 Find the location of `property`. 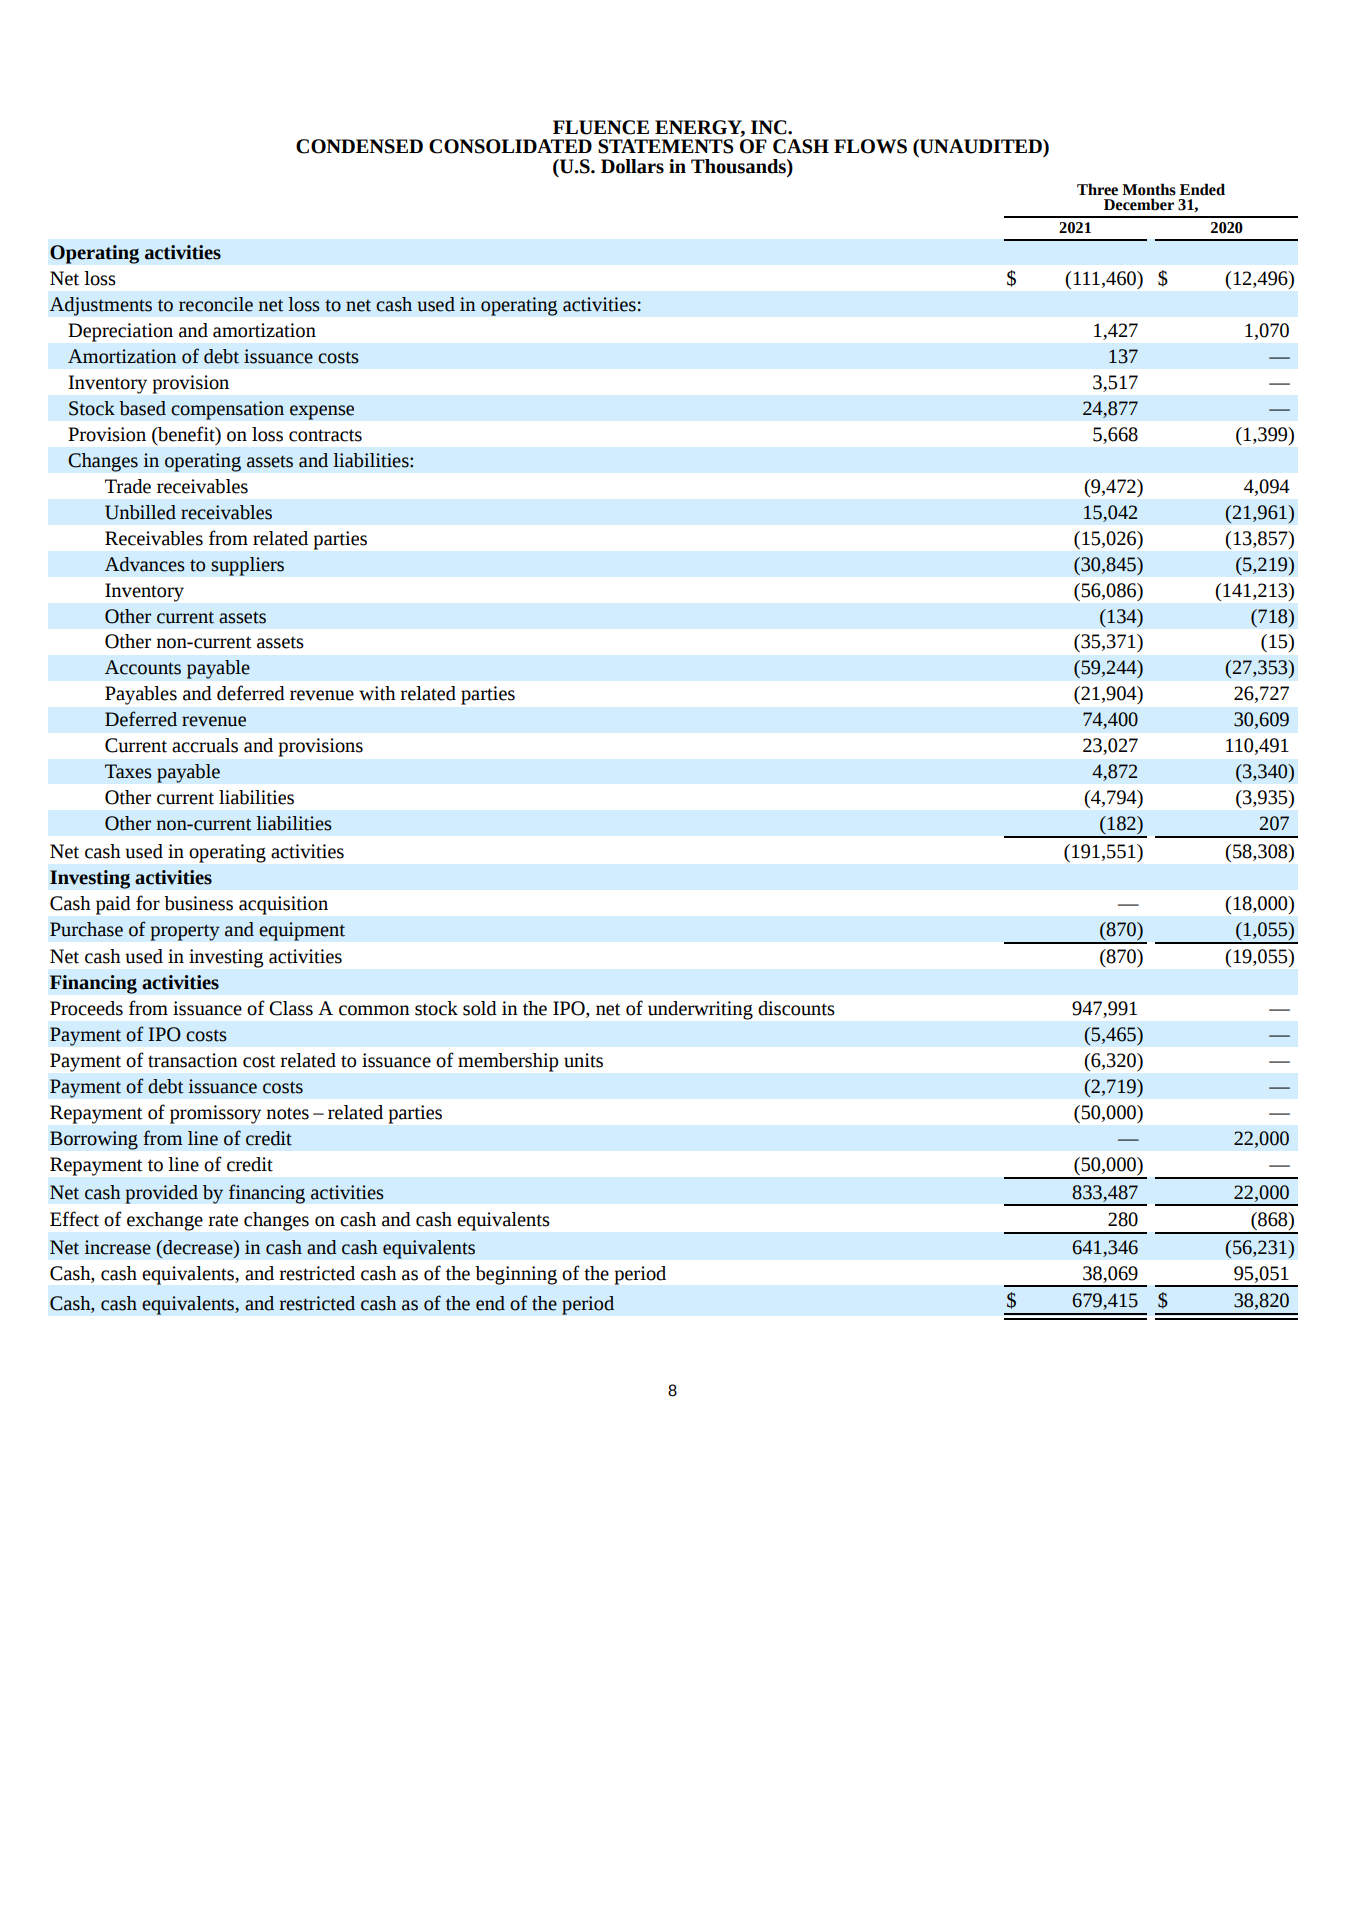

property is located at coordinates (185, 932).
